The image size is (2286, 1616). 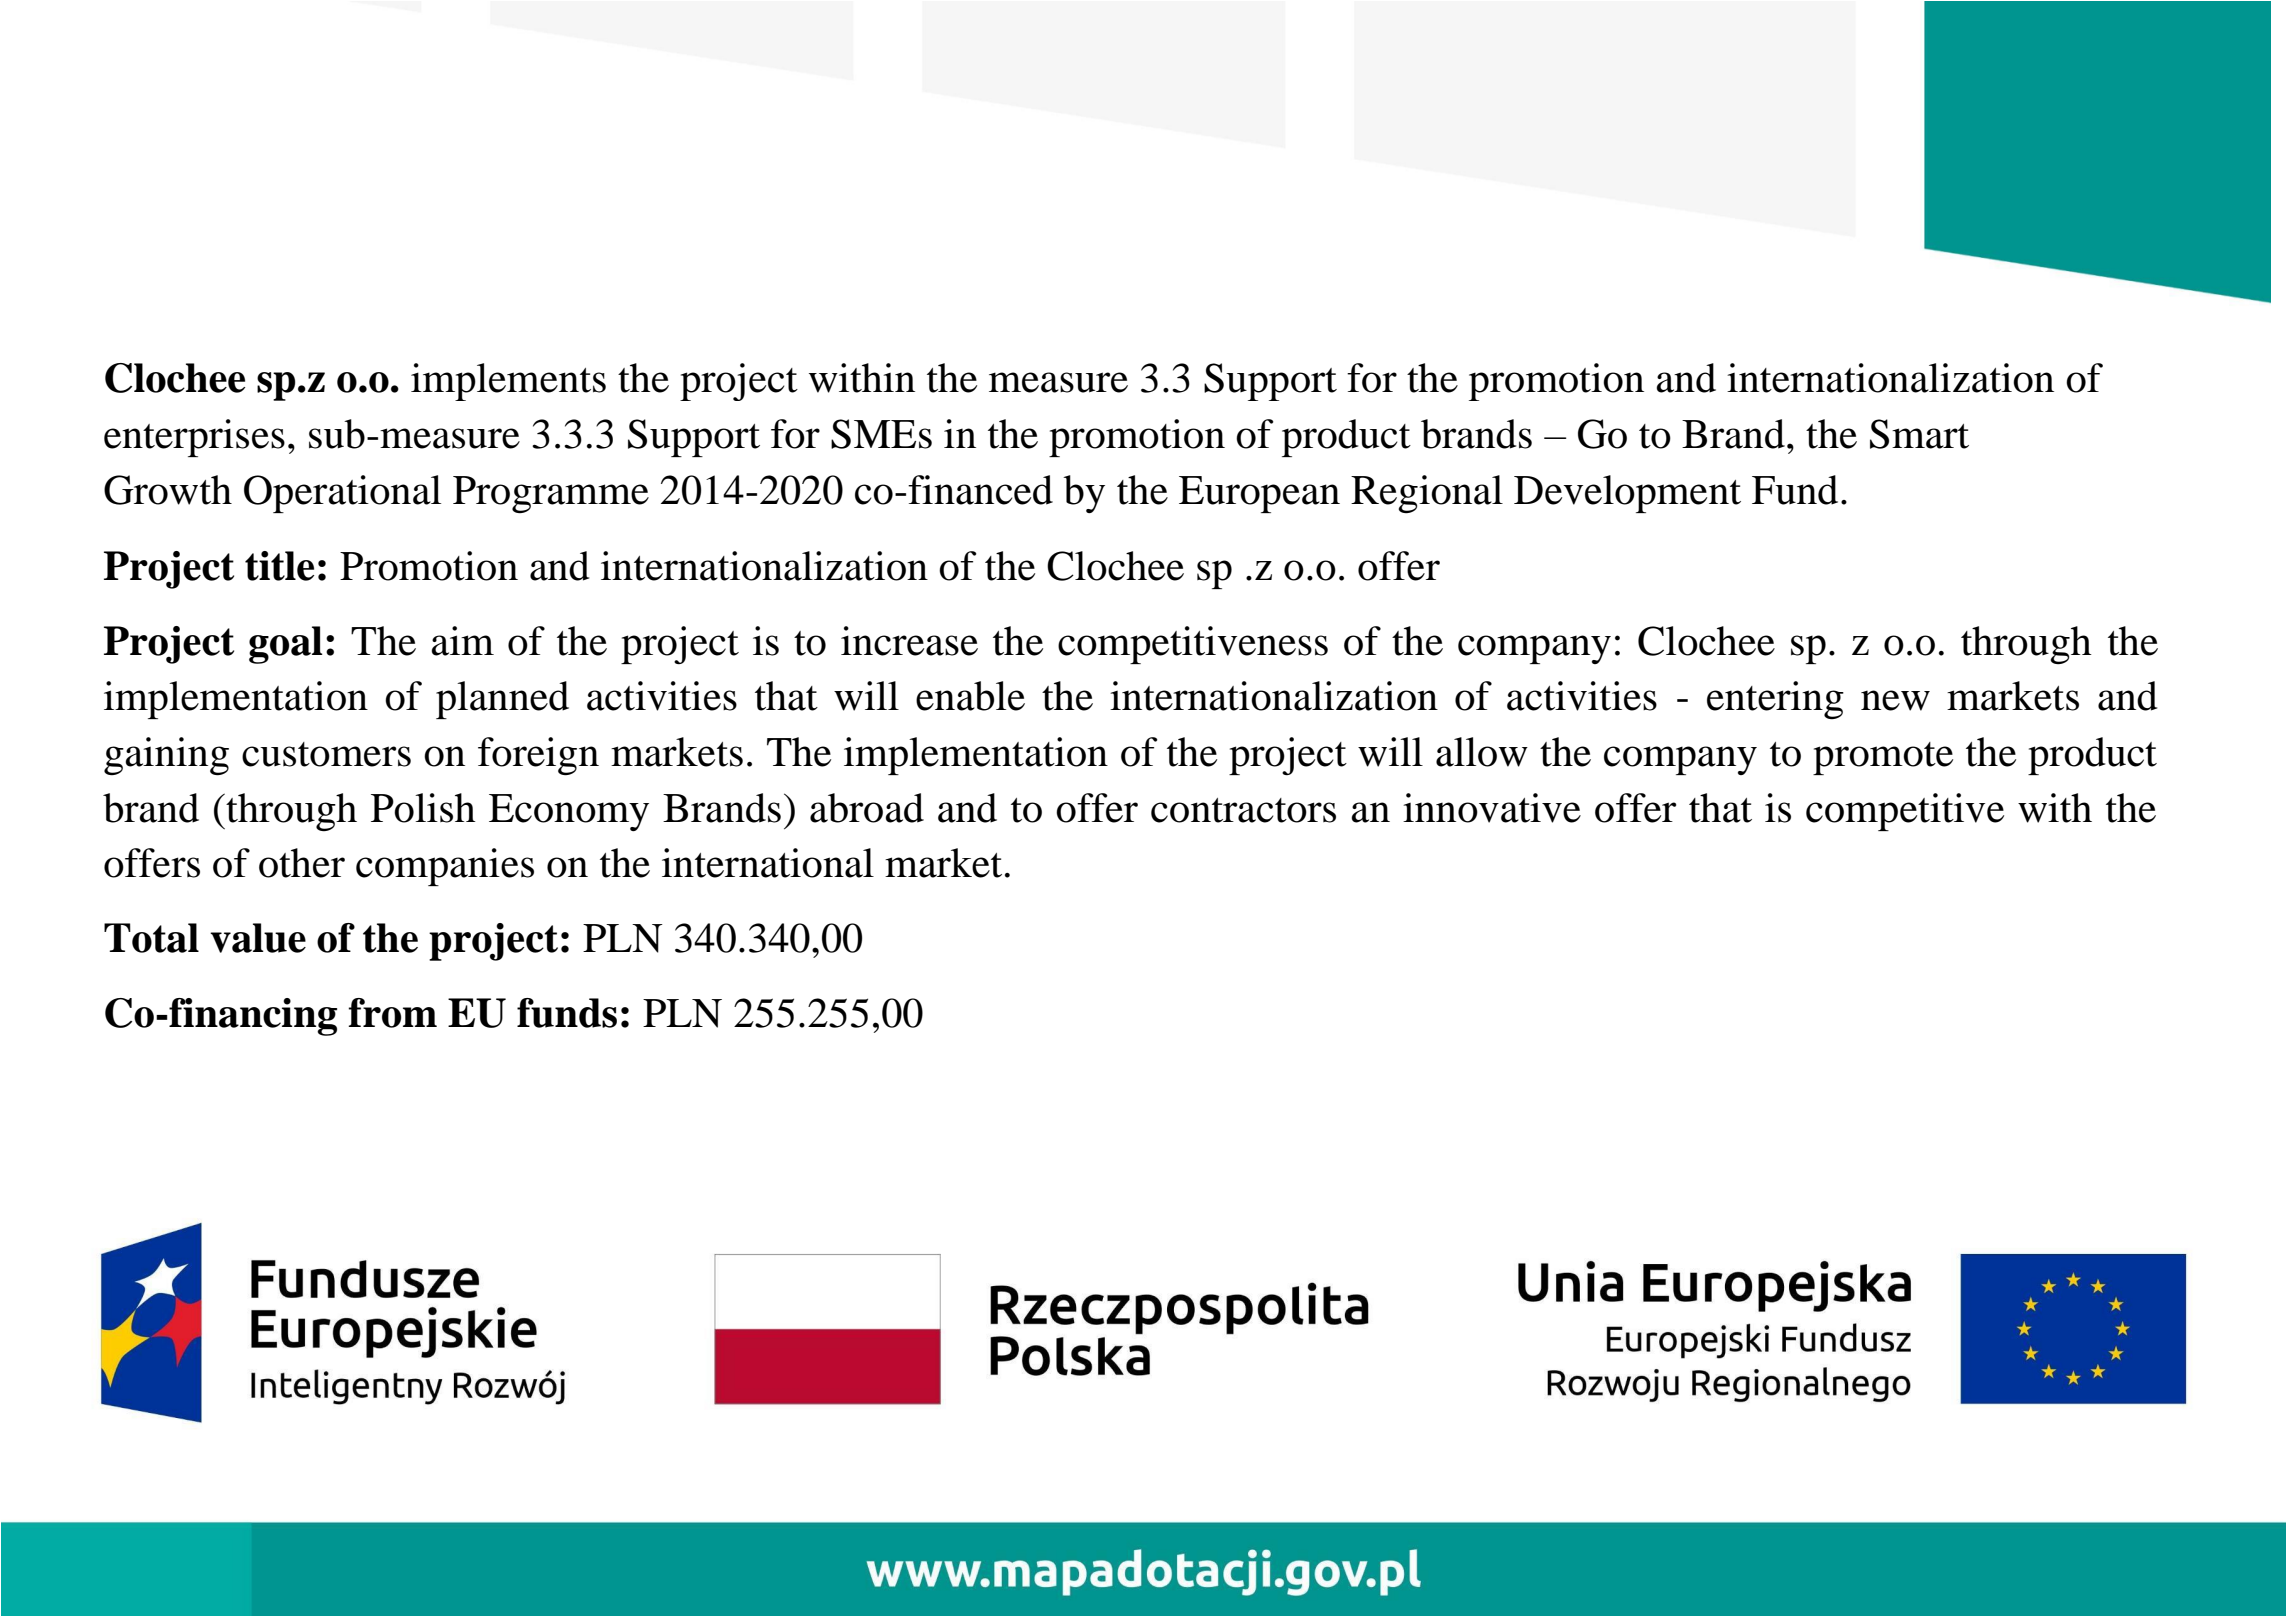 I want to click on increase, so click(x=909, y=641).
